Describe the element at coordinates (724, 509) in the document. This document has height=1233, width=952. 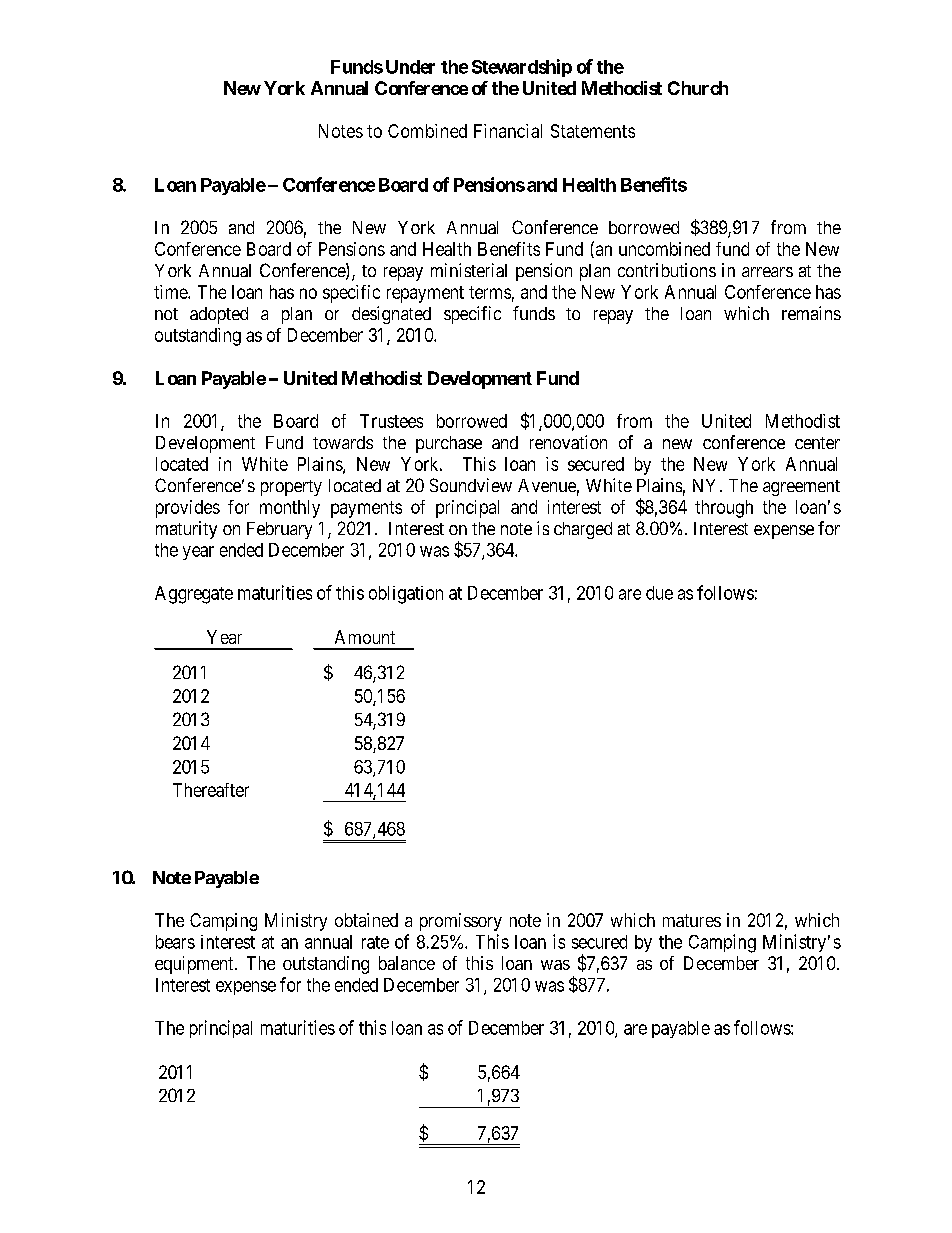
I see `through` at that location.
